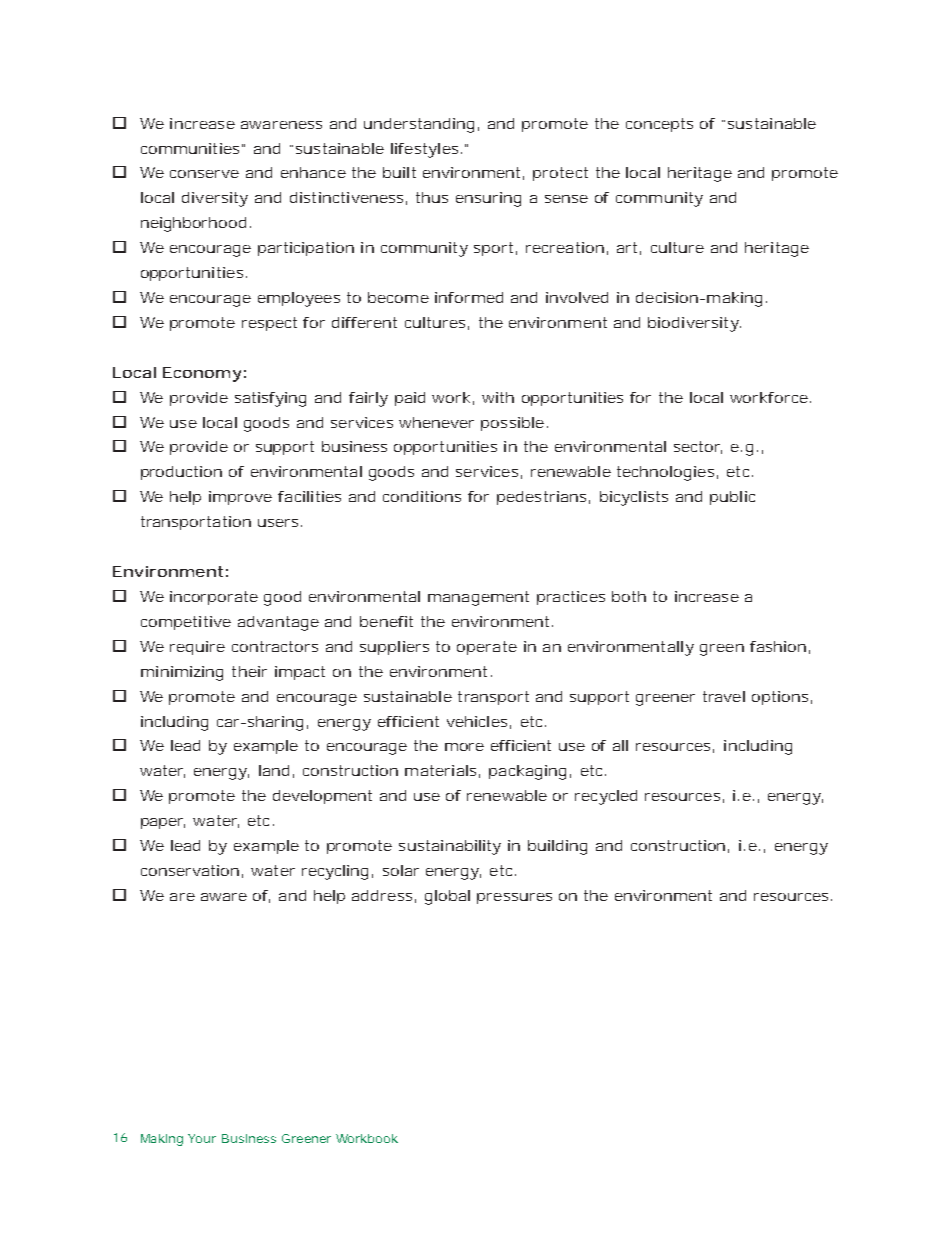 This document has width=952, height=1233. What do you see at coordinates (659, 125) in the document?
I see `concepts` at bounding box center [659, 125].
